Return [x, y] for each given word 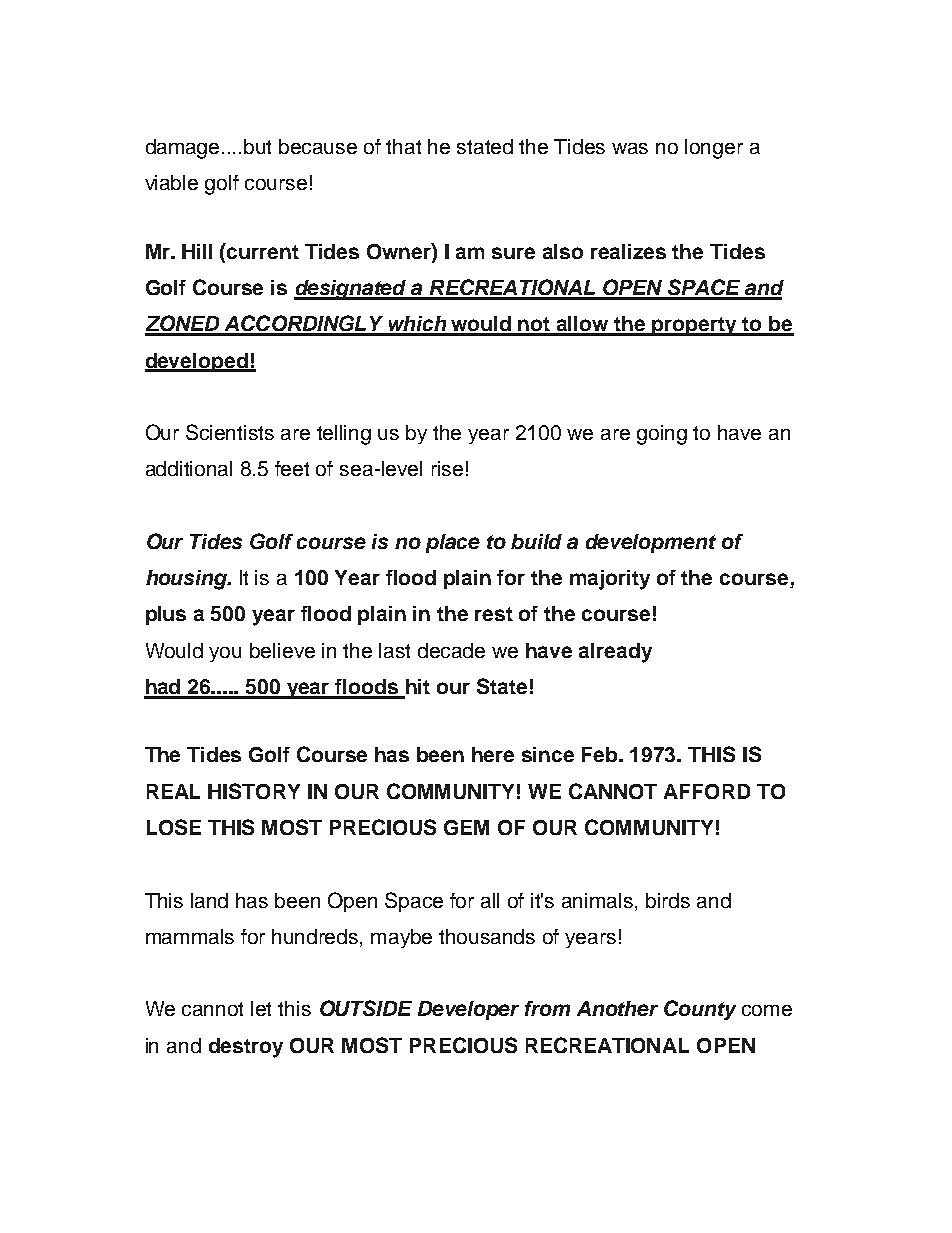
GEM [466, 827]
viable [171, 182]
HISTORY [254, 791]
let [261, 1008]
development [651, 543]
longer [714, 149]
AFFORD [707, 791]
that [403, 146]
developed [197, 362]
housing [188, 580]
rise [447, 468]
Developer [468, 1010]
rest [494, 614]
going [662, 435]
